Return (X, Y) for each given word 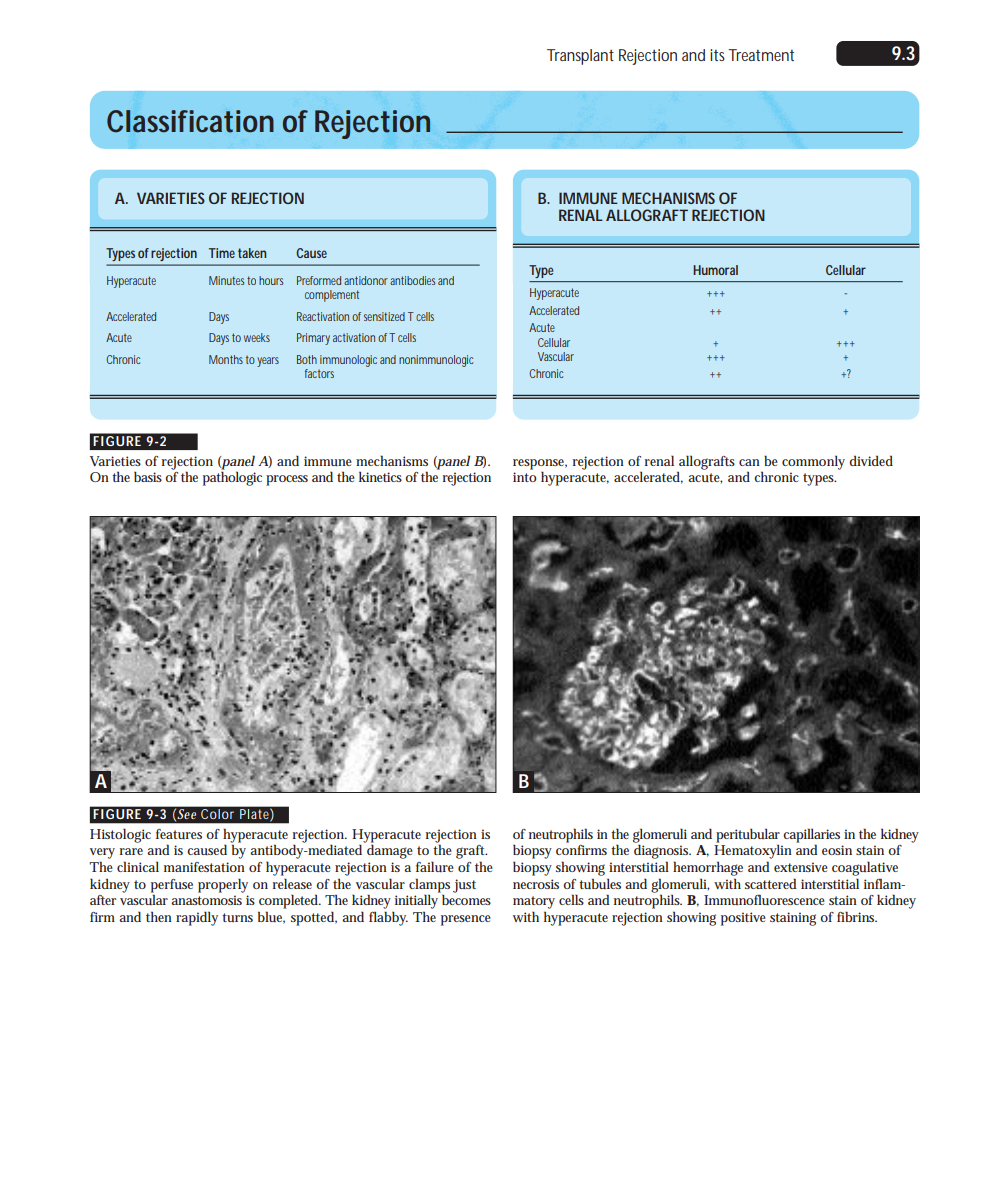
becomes (466, 900)
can (749, 462)
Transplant (580, 57)
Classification (190, 121)
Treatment (761, 55)
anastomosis (206, 900)
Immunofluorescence (764, 899)
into (525, 477)
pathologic (232, 478)
